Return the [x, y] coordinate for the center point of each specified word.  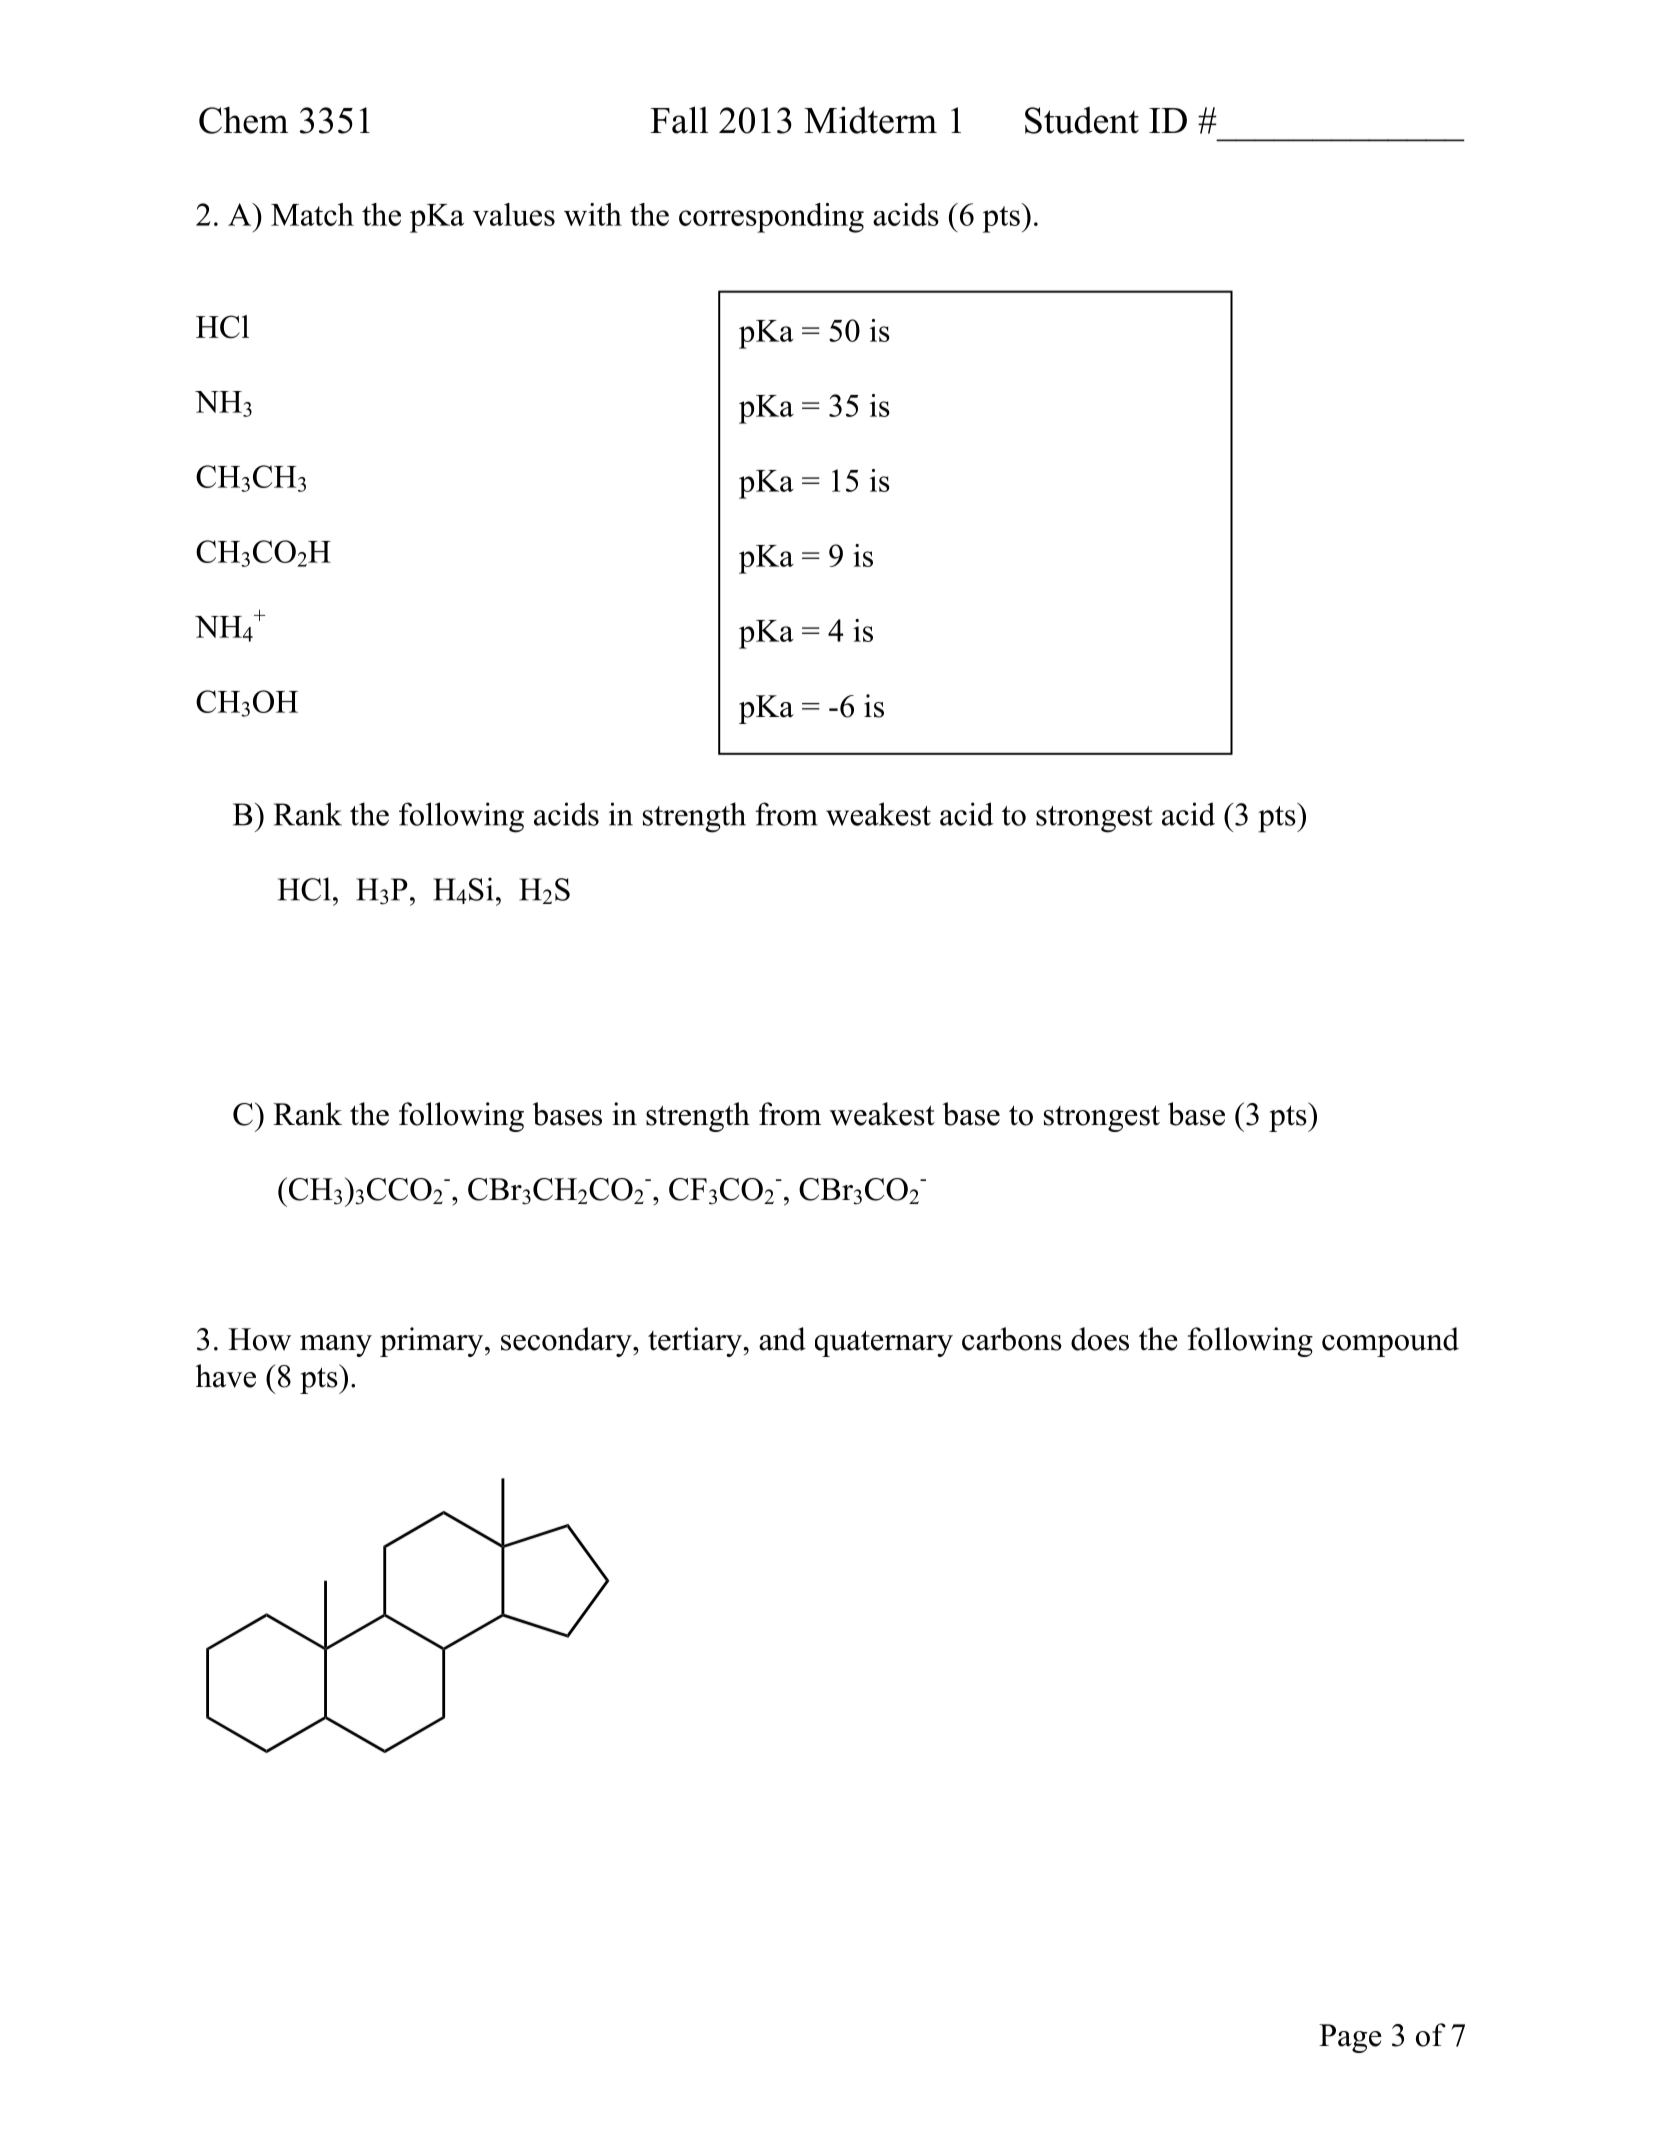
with [593, 214]
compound [1390, 1342]
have [226, 1376]
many [336, 1346]
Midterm [870, 120]
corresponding [771, 218]
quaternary [884, 1343]
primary [433, 1342]
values [514, 214]
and [782, 1339]
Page [1350, 2038]
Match [312, 214]
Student [1082, 120]
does [1100, 1339]
